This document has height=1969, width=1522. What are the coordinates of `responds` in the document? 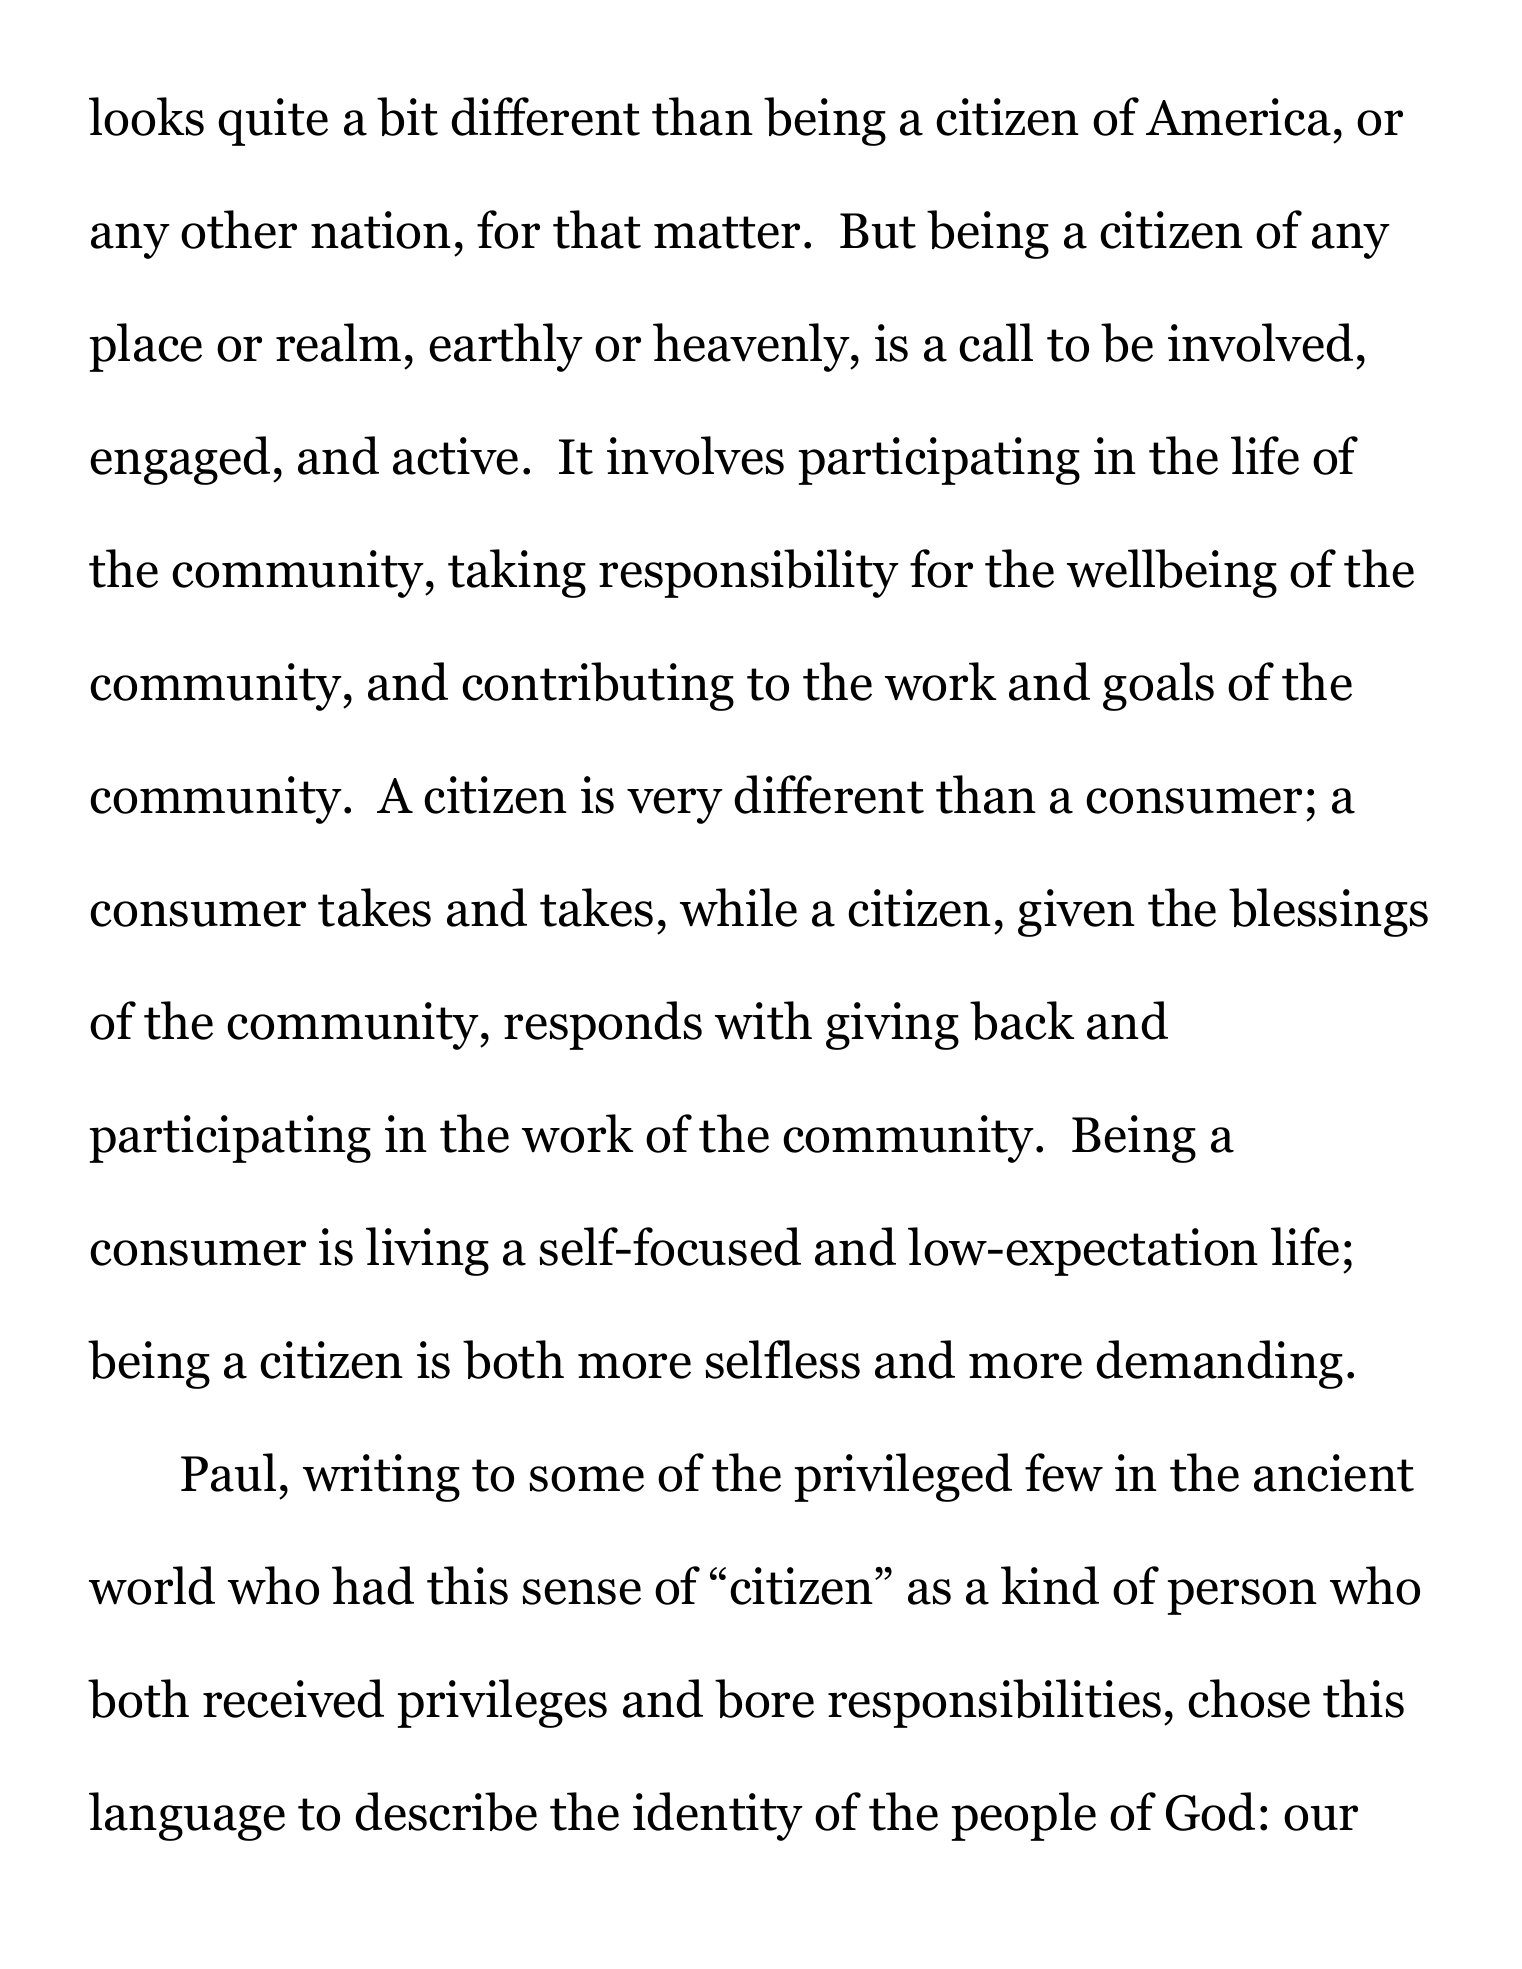 It's located at (603, 1025).
